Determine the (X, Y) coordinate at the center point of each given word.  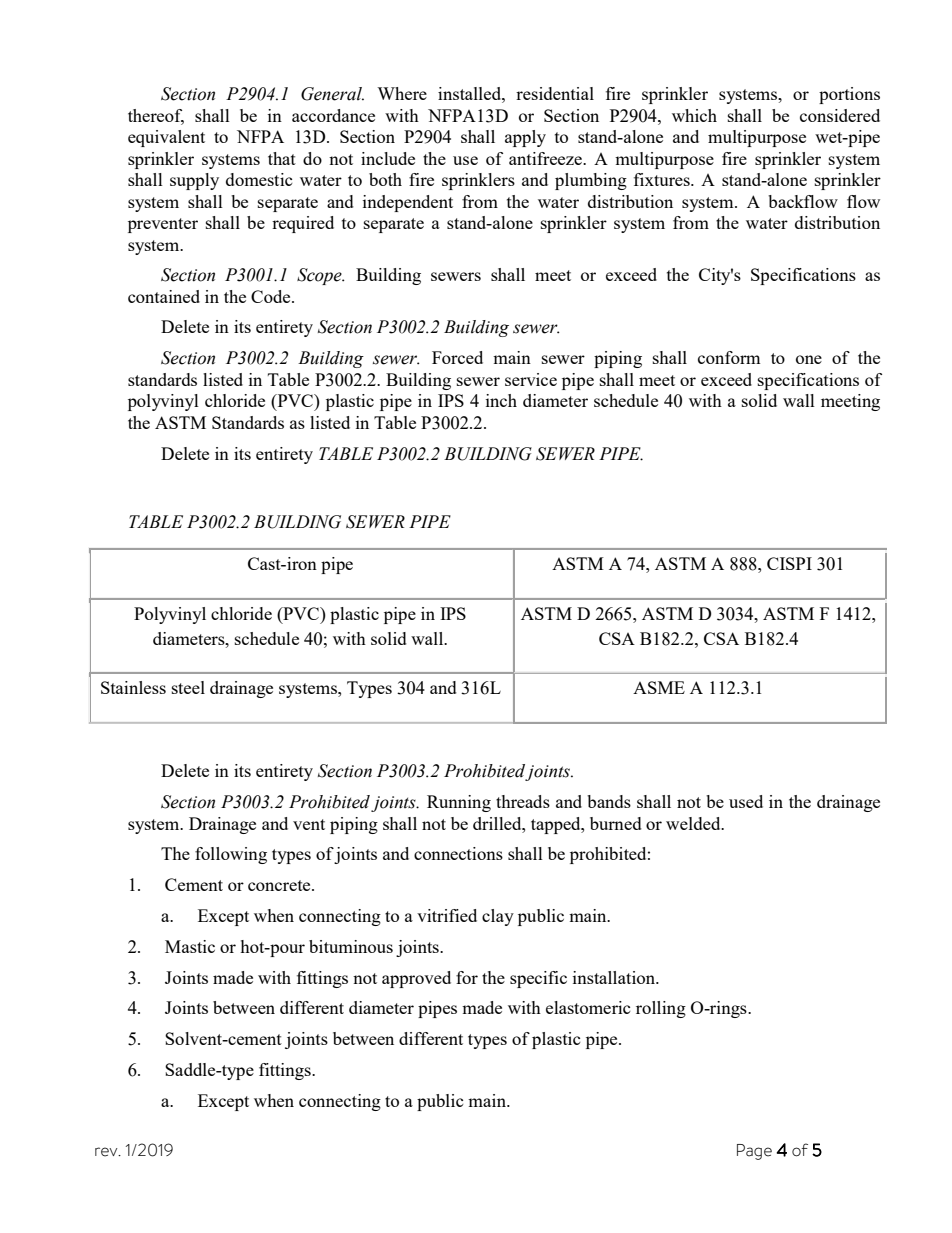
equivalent (166, 138)
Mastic (190, 946)
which (694, 115)
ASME (659, 687)
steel (188, 687)
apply (525, 138)
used (746, 801)
